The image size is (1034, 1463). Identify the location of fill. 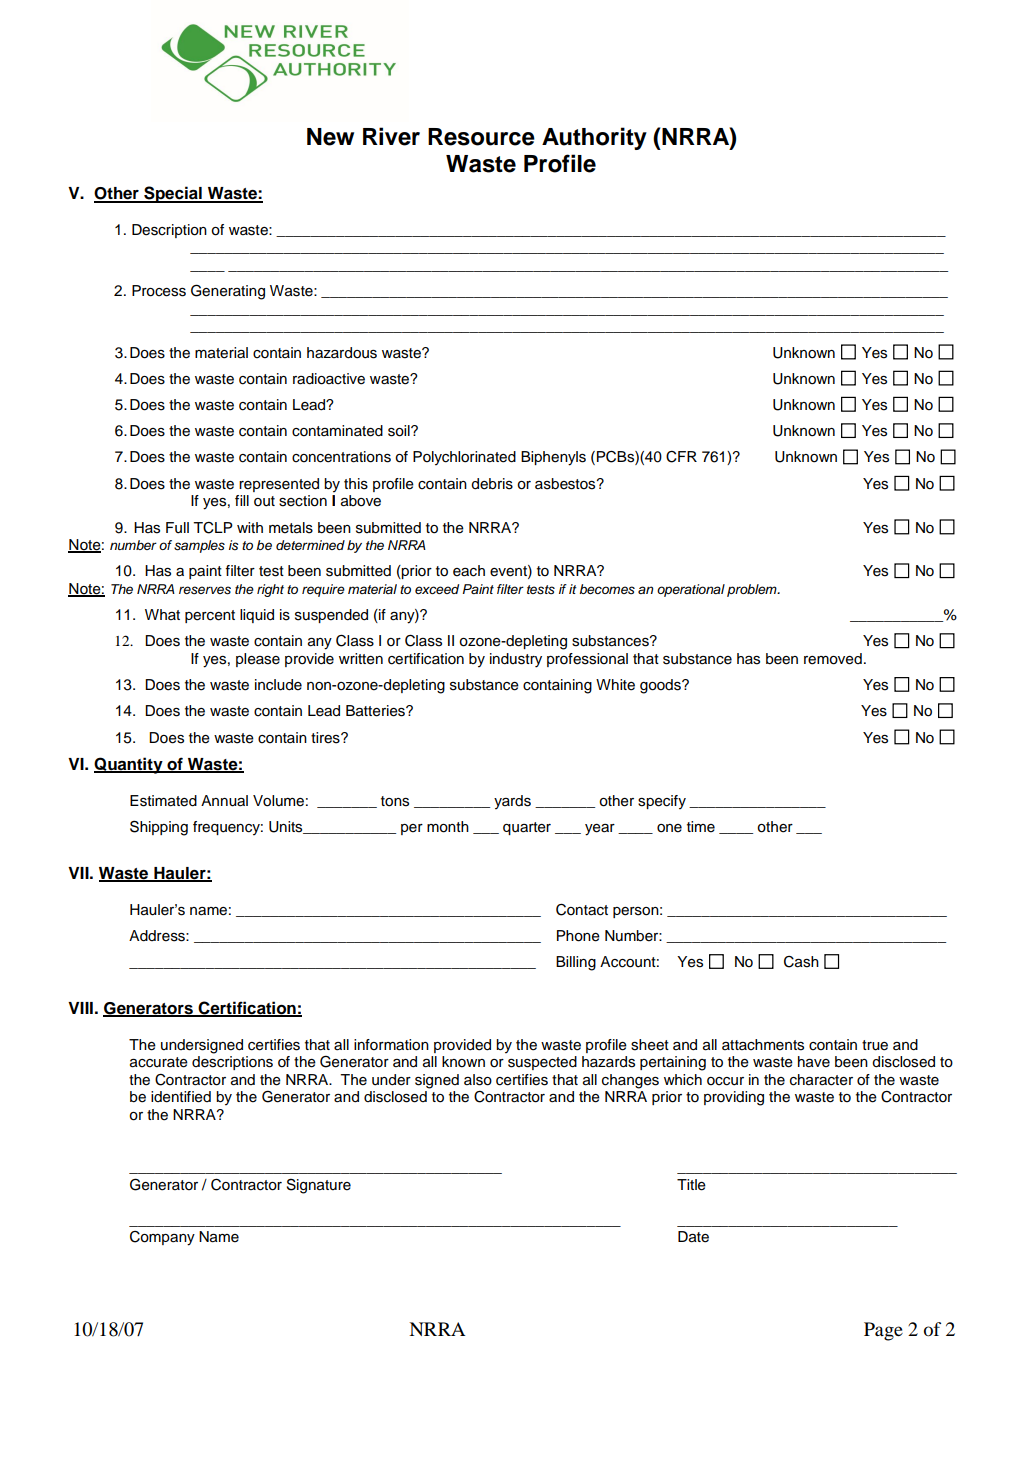
(242, 500).
